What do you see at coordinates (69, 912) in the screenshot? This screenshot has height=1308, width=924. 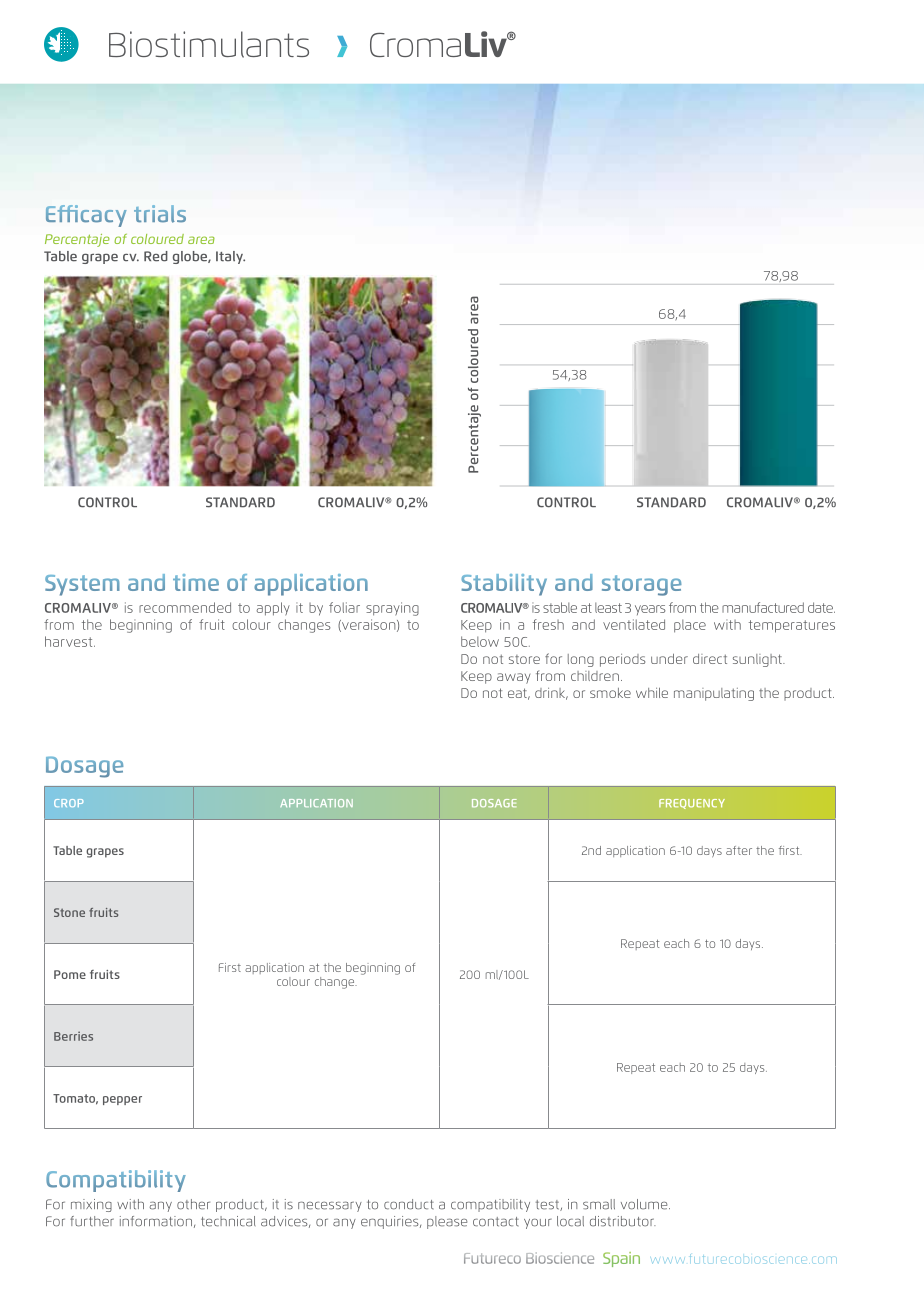 I see `Stone` at bounding box center [69, 912].
